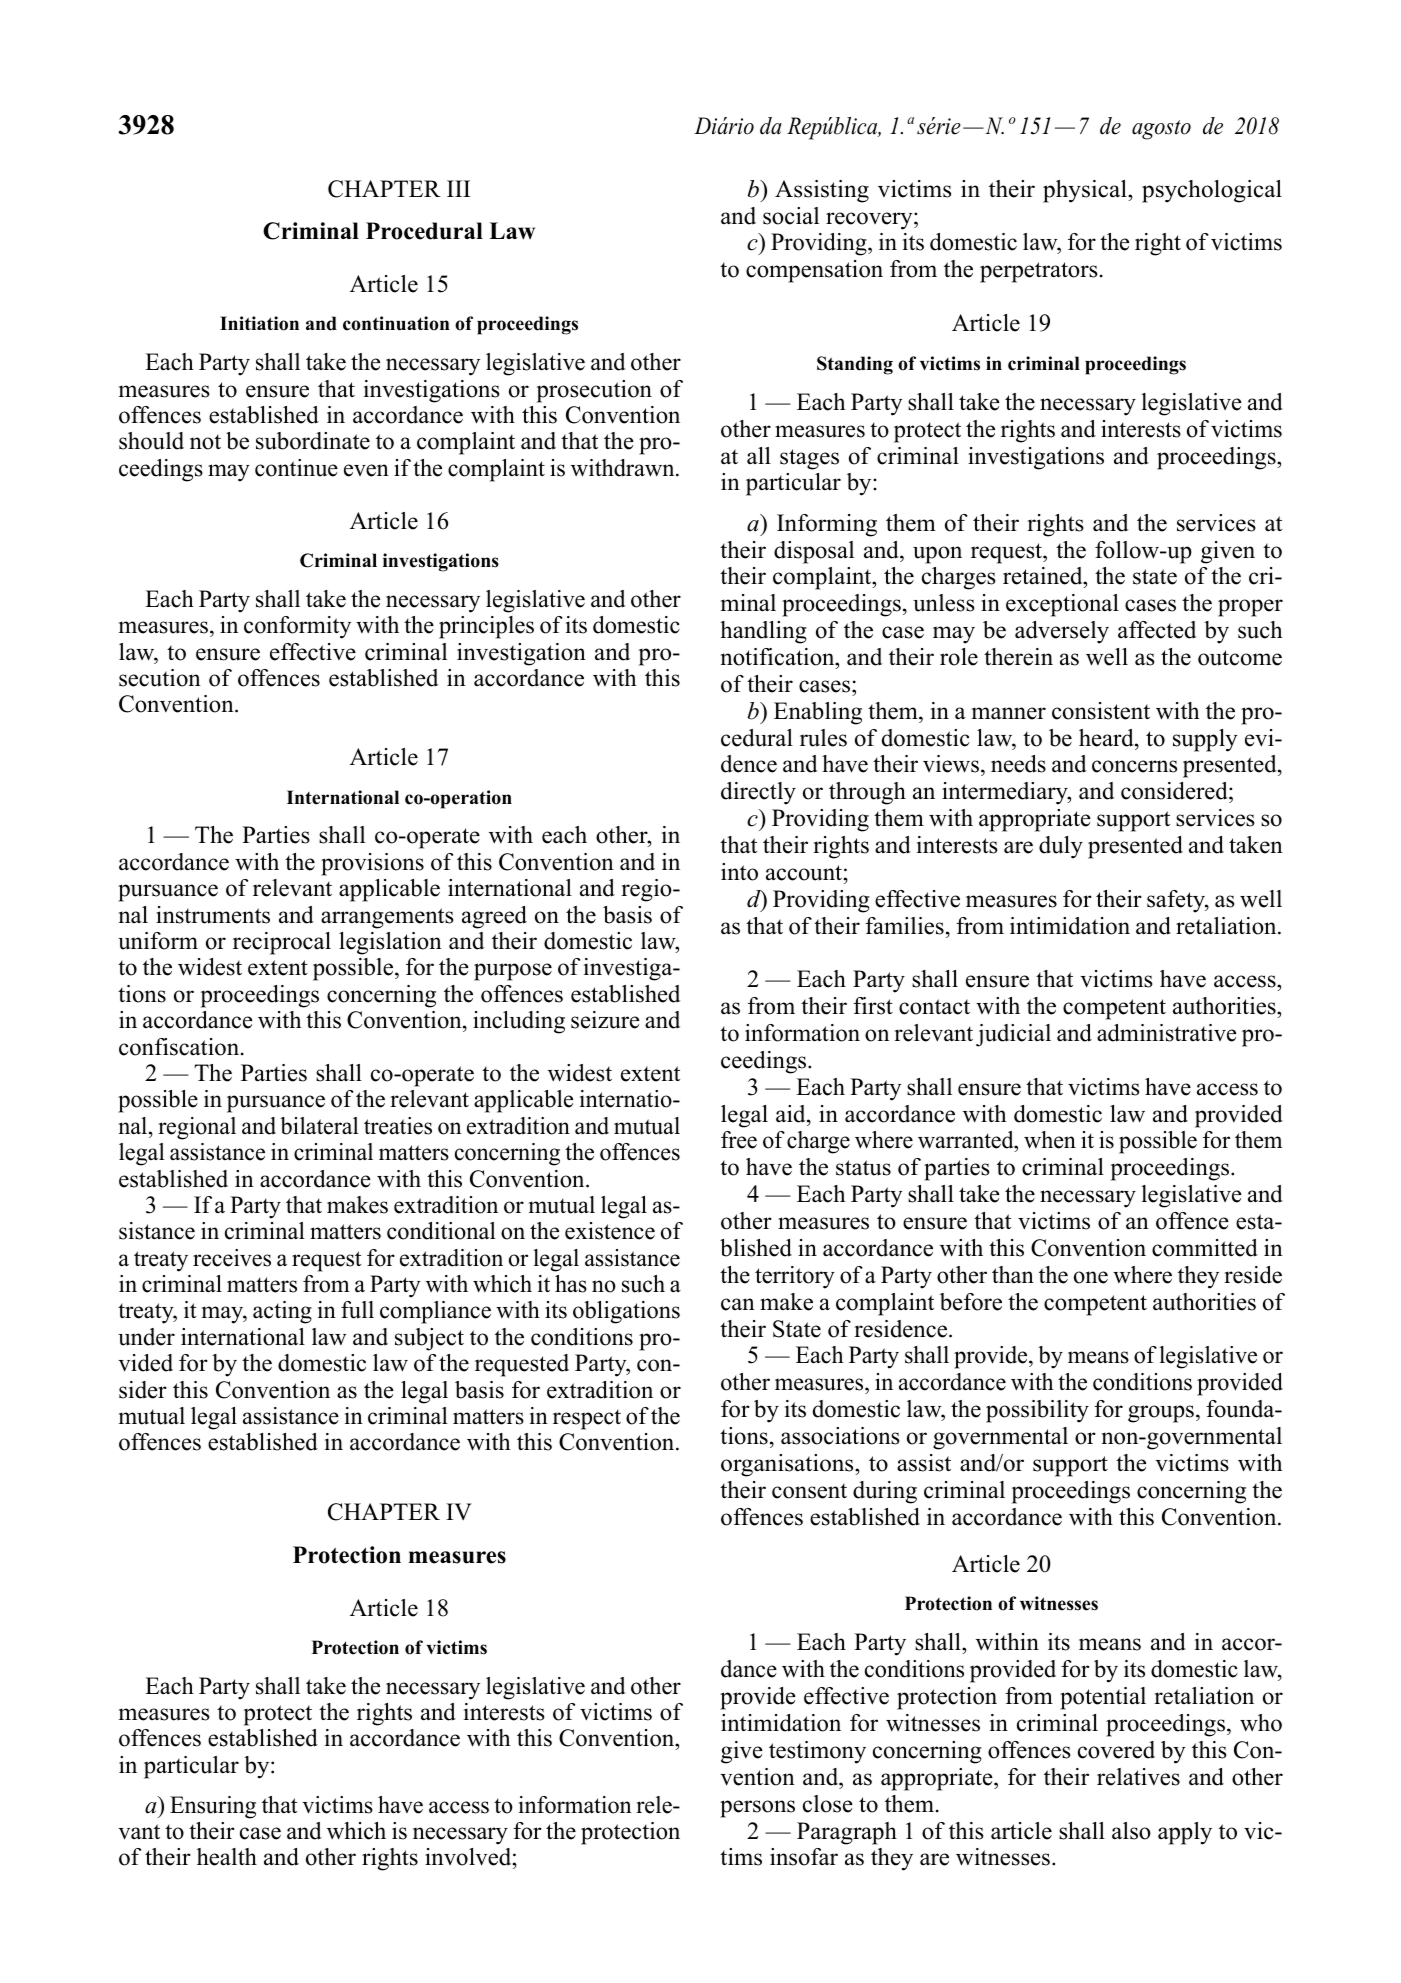 This image has height=1983, width=1401. Describe the element at coordinates (763, 632) in the image. I see `handling` at that location.
